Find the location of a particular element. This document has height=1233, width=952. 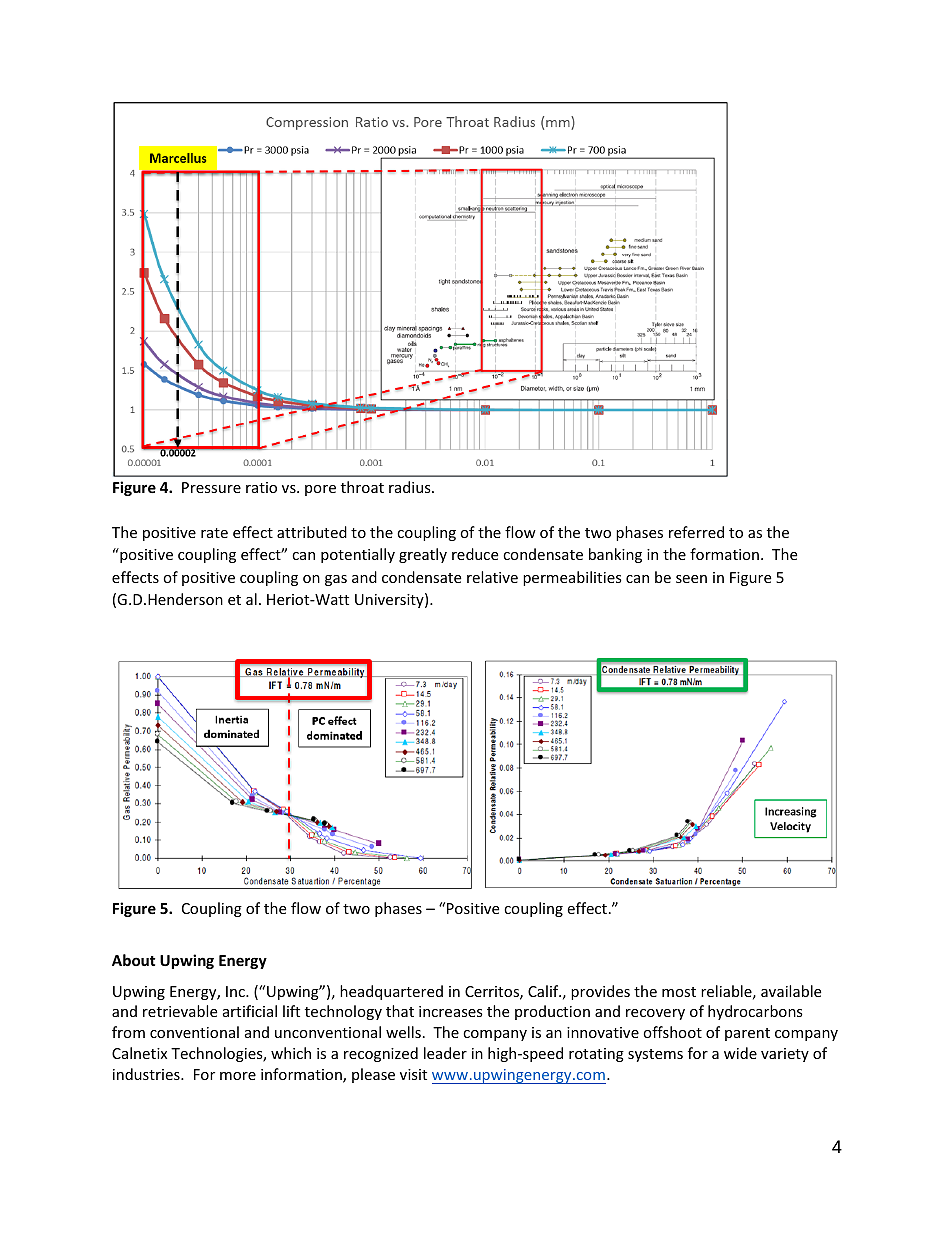

About is located at coordinates (134, 960).
